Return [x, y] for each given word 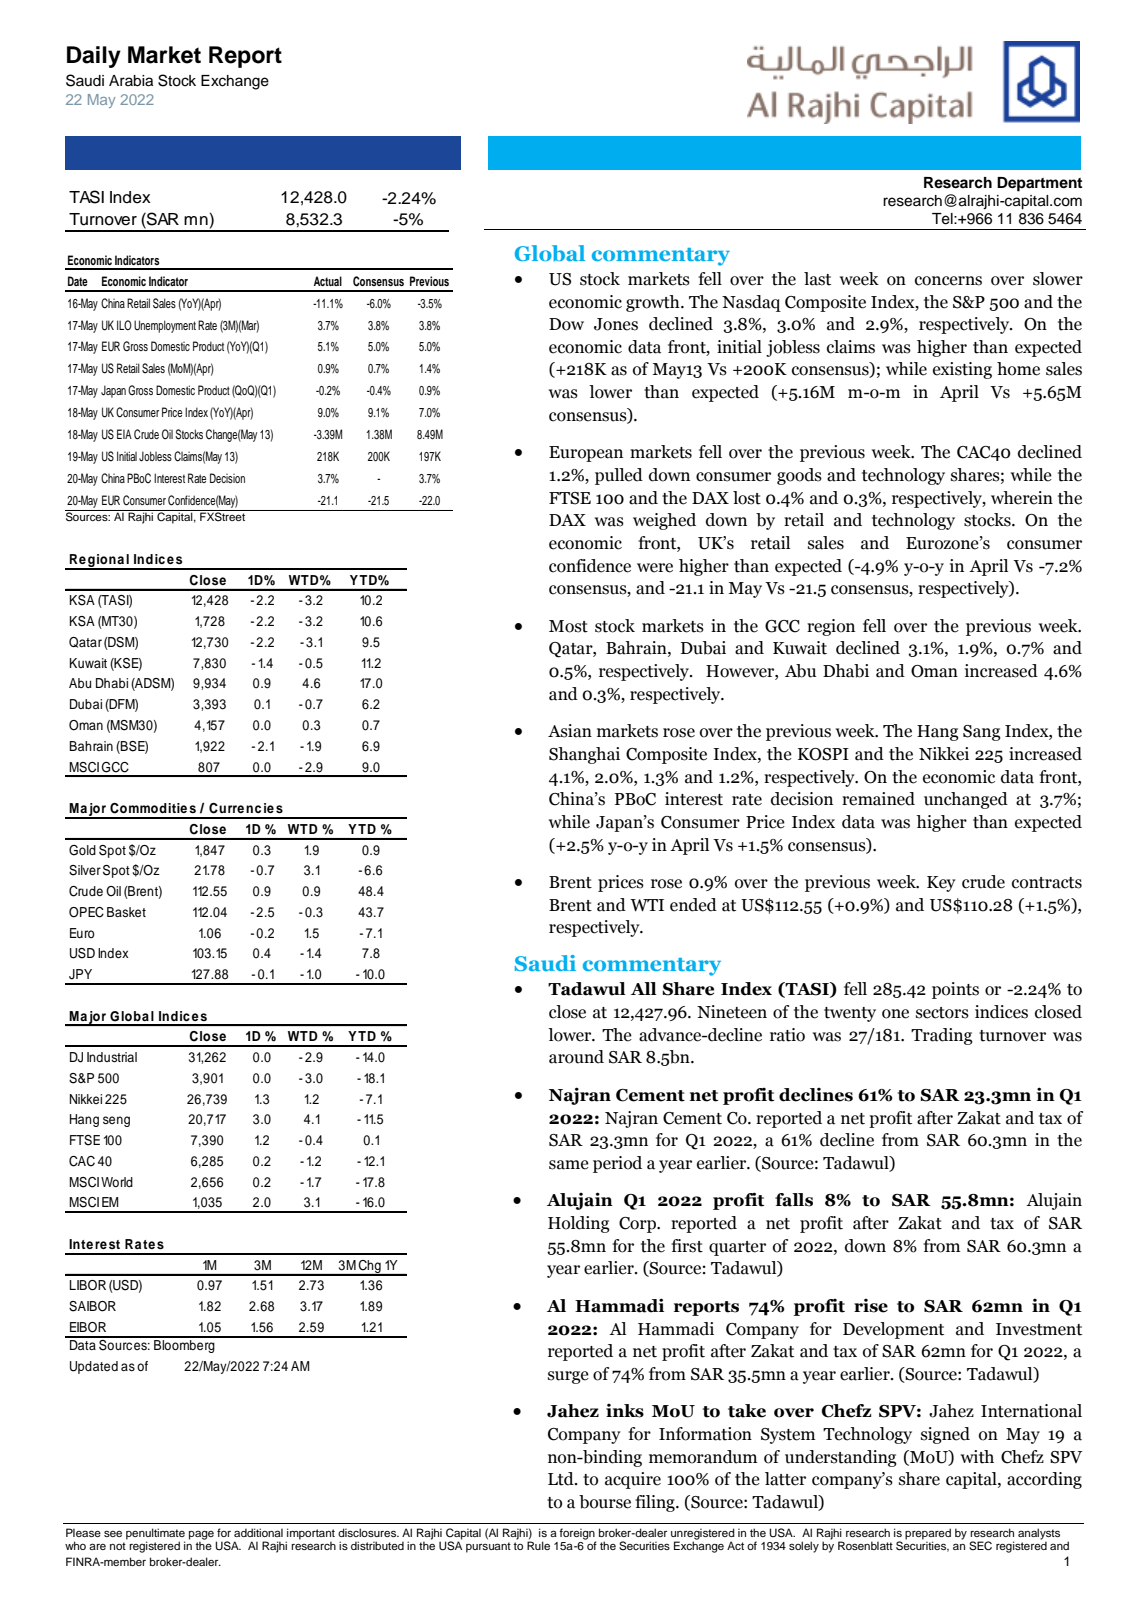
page [201, 1536]
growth [654, 303]
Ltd [562, 1479]
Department [1039, 184]
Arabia [131, 81]
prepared [928, 1535]
